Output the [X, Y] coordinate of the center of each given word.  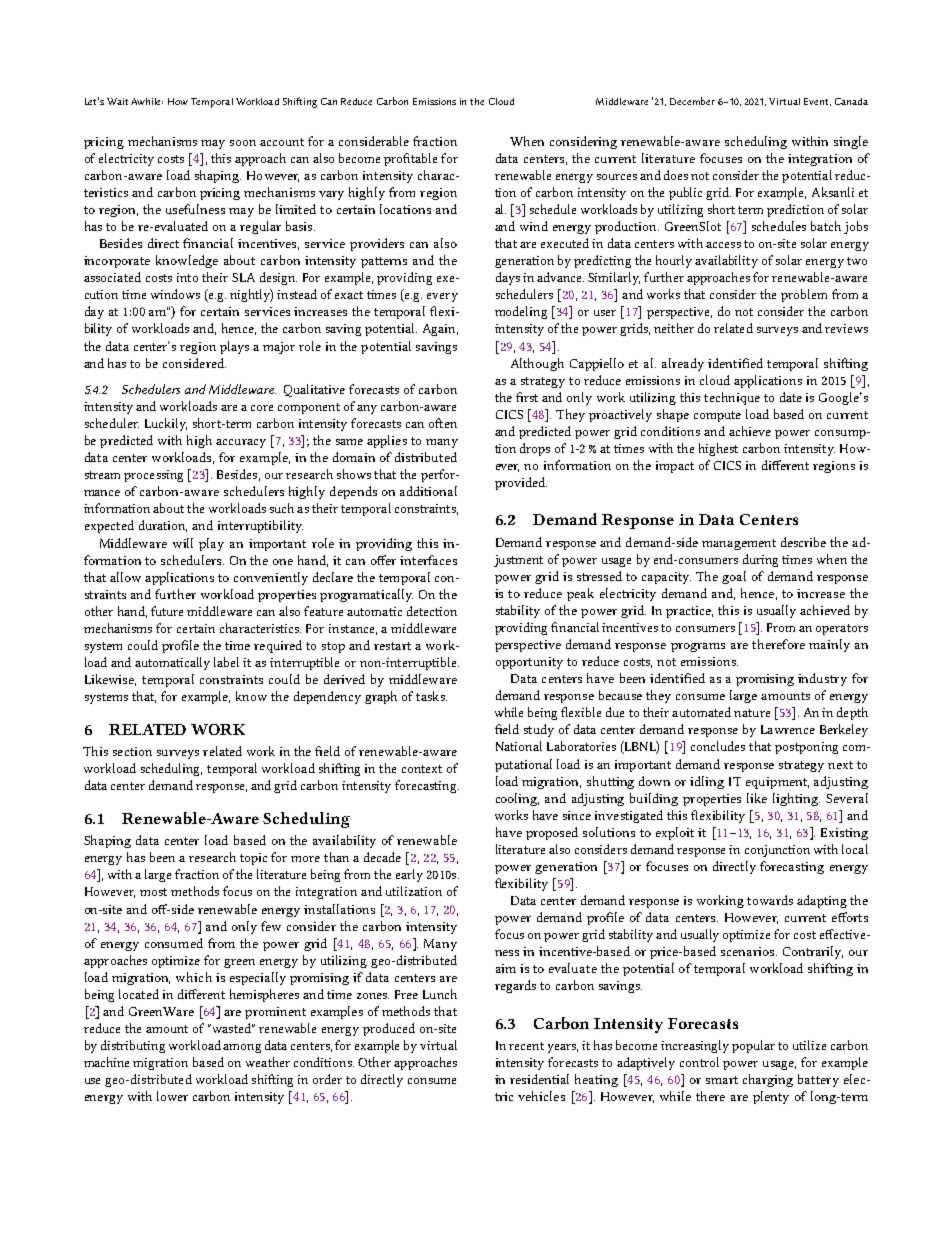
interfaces [428, 560]
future [167, 611]
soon [243, 143]
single [851, 142]
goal [734, 577]
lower [172, 1096]
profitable [410, 159]
